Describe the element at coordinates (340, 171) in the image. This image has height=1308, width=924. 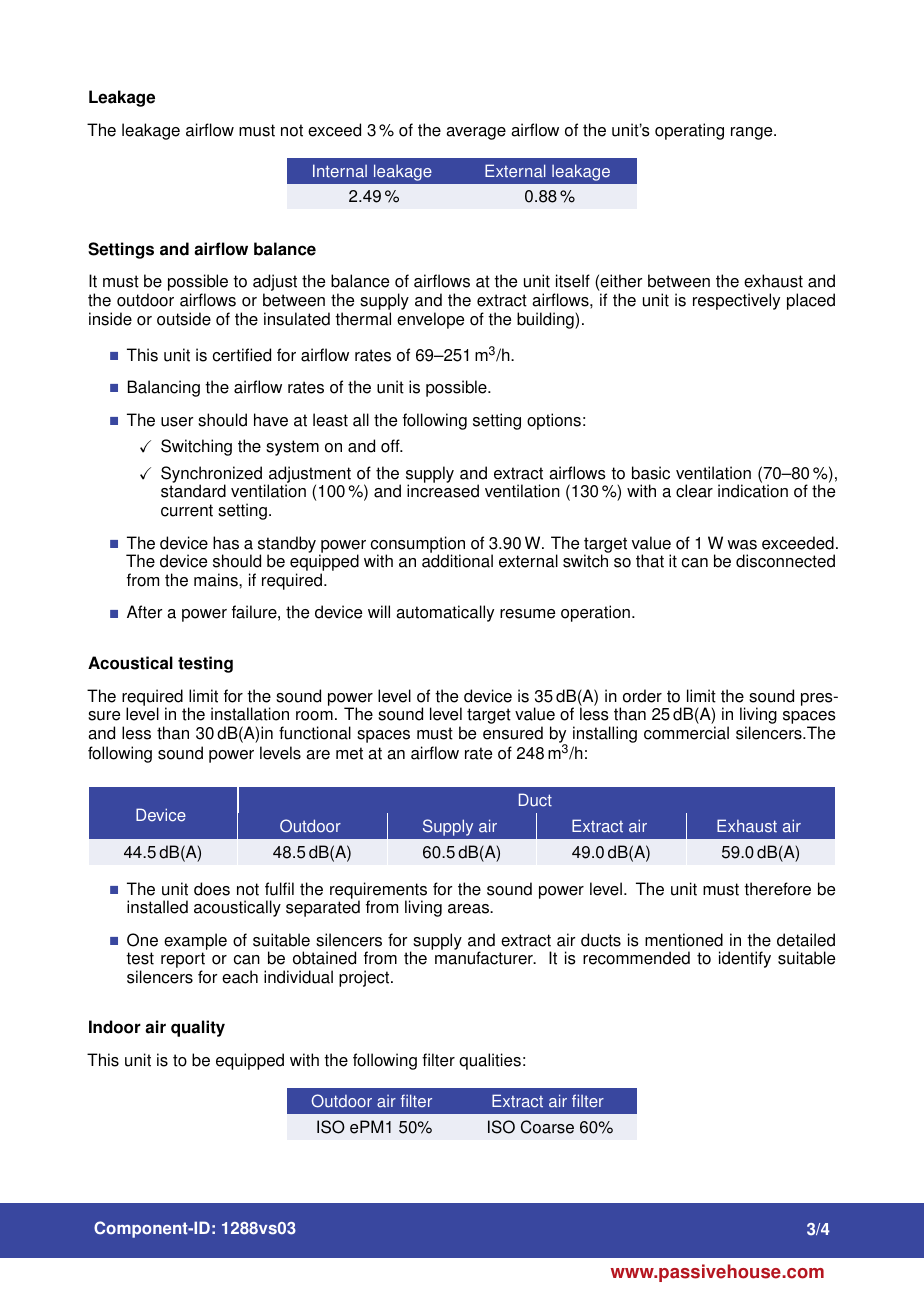
I see `Internal` at that location.
